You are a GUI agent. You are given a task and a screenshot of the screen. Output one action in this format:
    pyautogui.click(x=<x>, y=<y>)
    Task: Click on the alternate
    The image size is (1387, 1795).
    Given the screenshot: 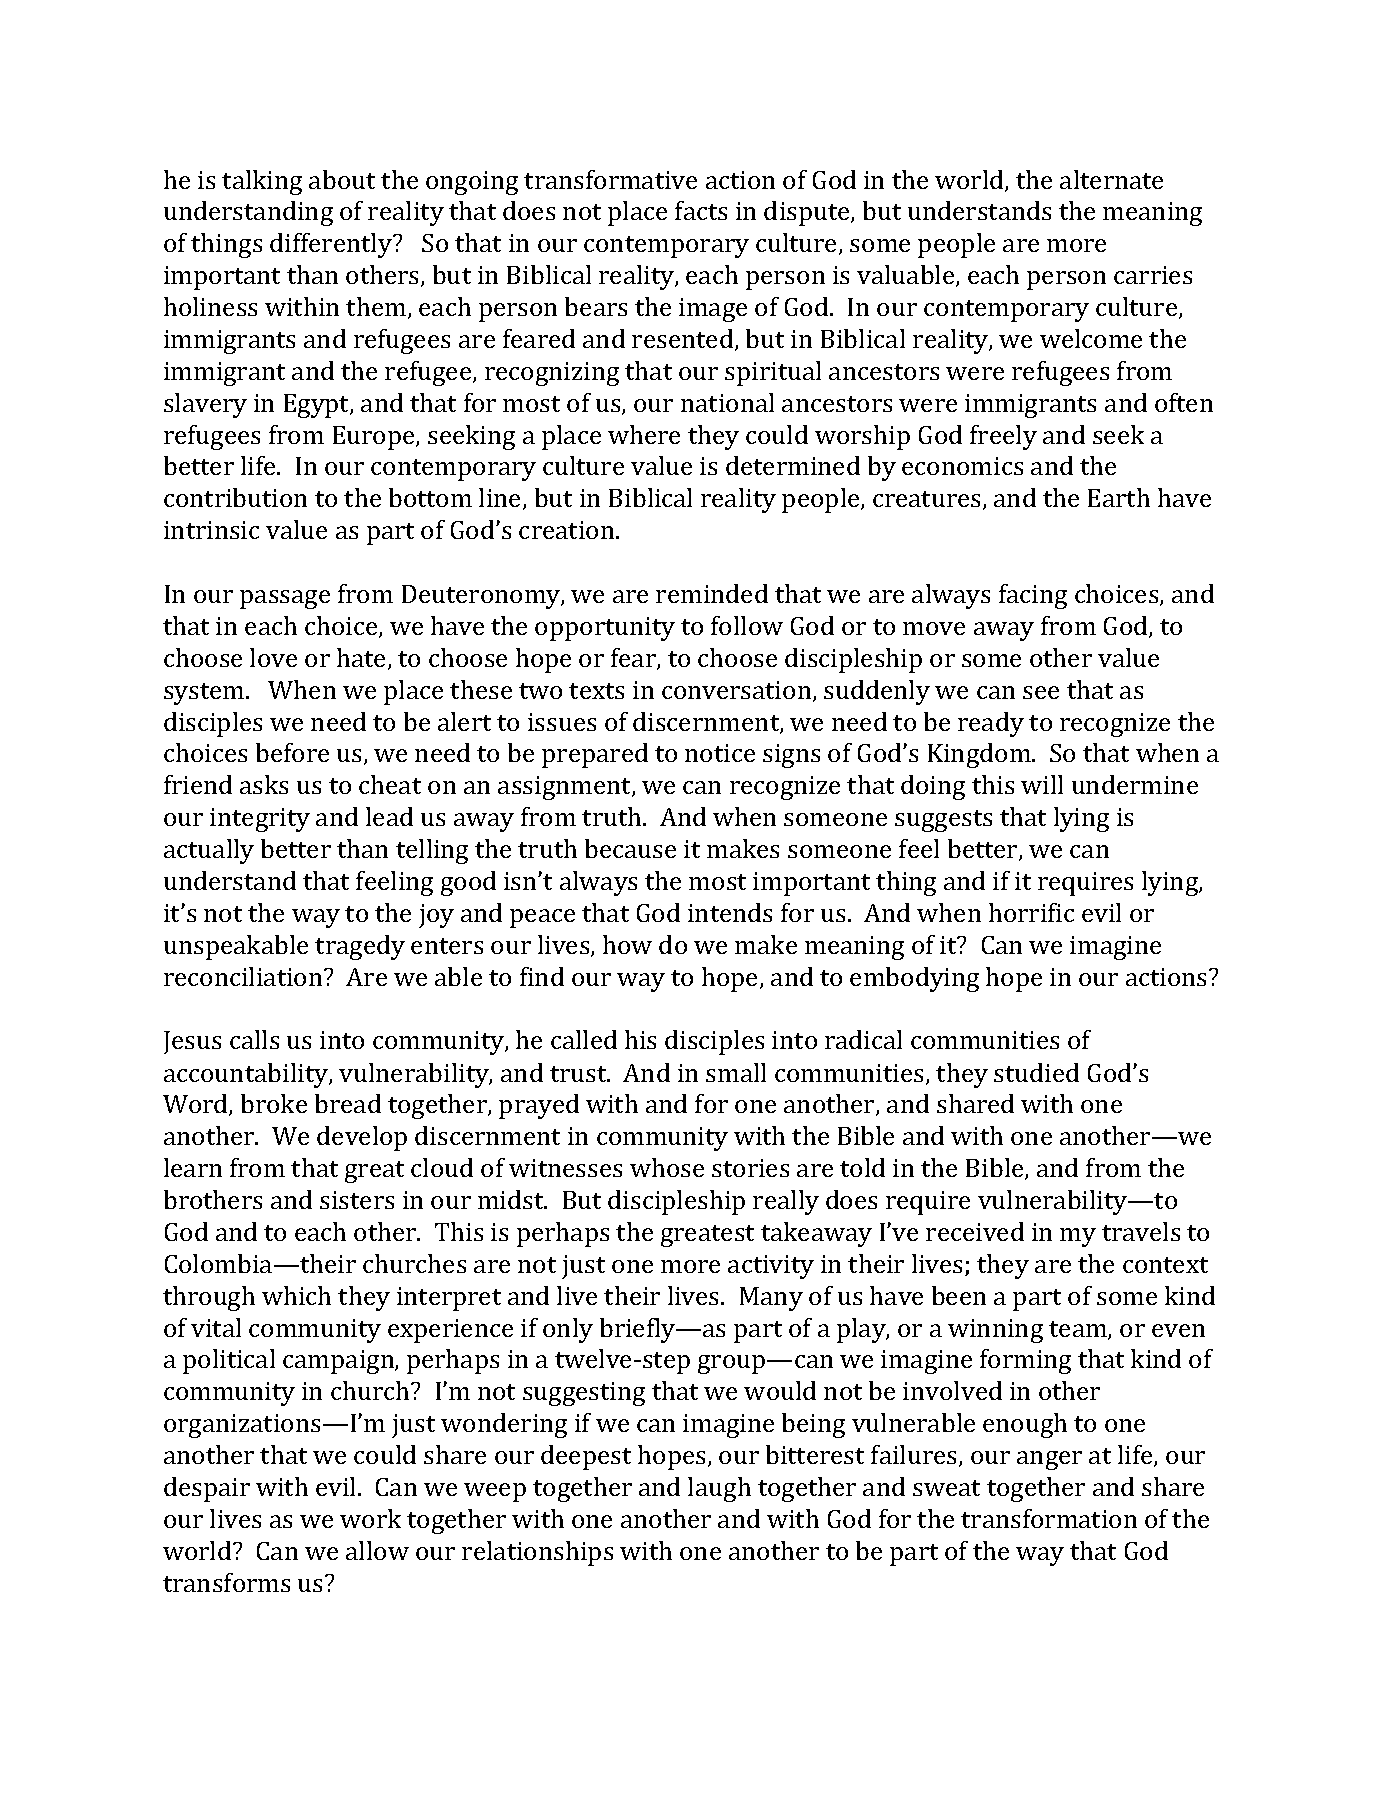 What is the action you would take?
    pyautogui.click(x=1111, y=179)
